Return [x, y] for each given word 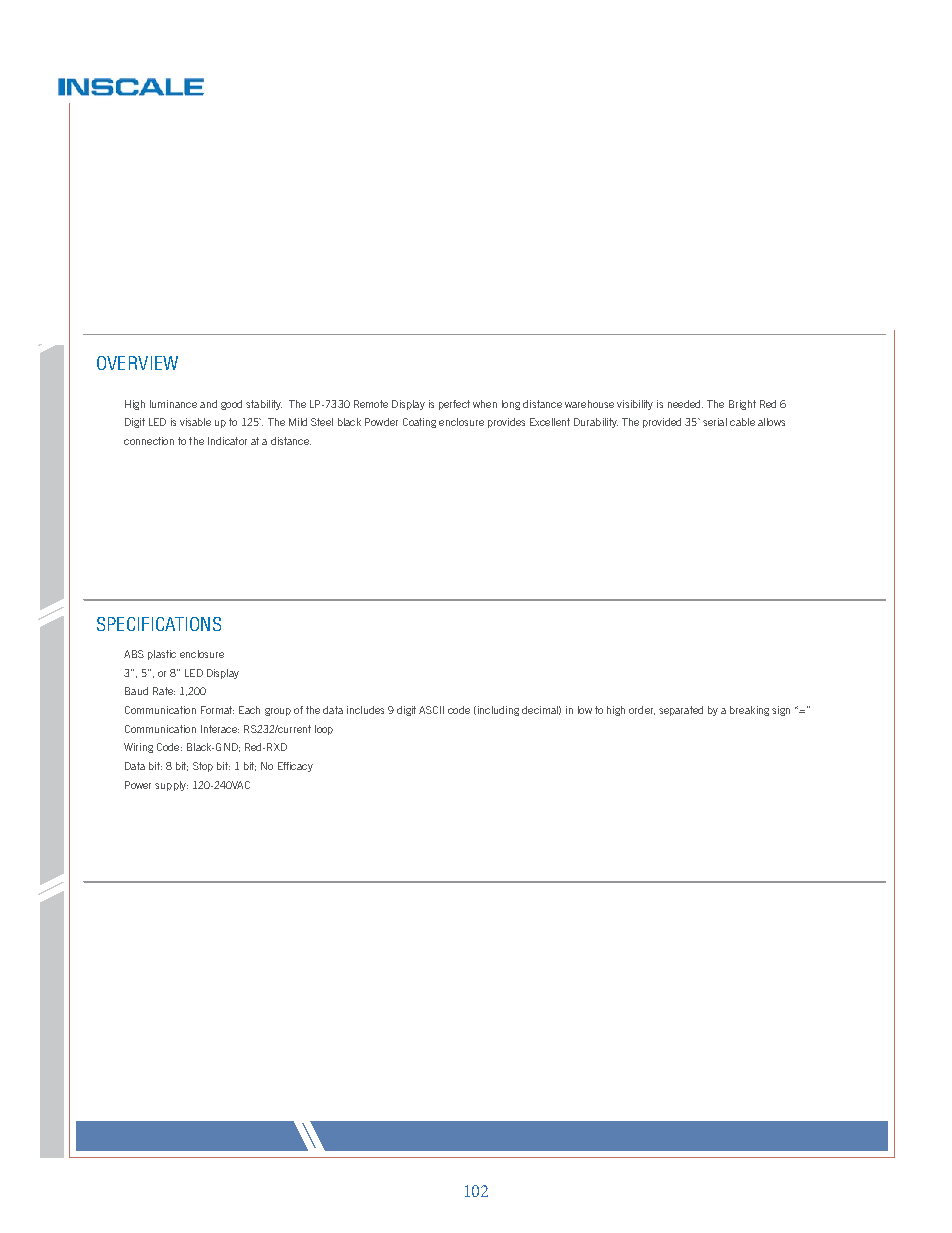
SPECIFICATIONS [159, 624]
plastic [162, 655]
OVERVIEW [137, 363]
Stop [203, 767]
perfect [454, 405]
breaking [749, 711]
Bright [742, 405]
